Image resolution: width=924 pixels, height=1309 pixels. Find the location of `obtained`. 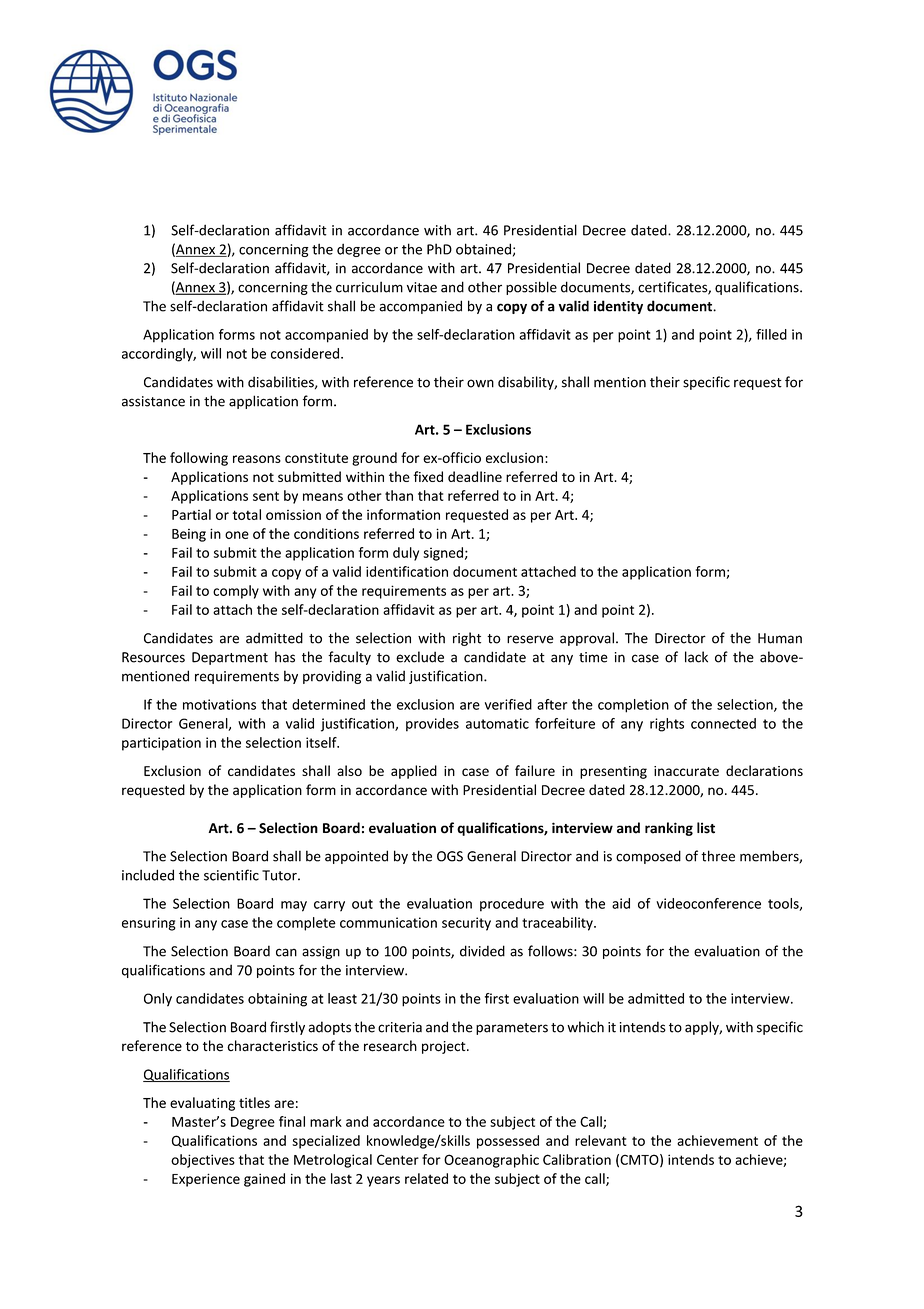

obtained is located at coordinates (483, 249).
